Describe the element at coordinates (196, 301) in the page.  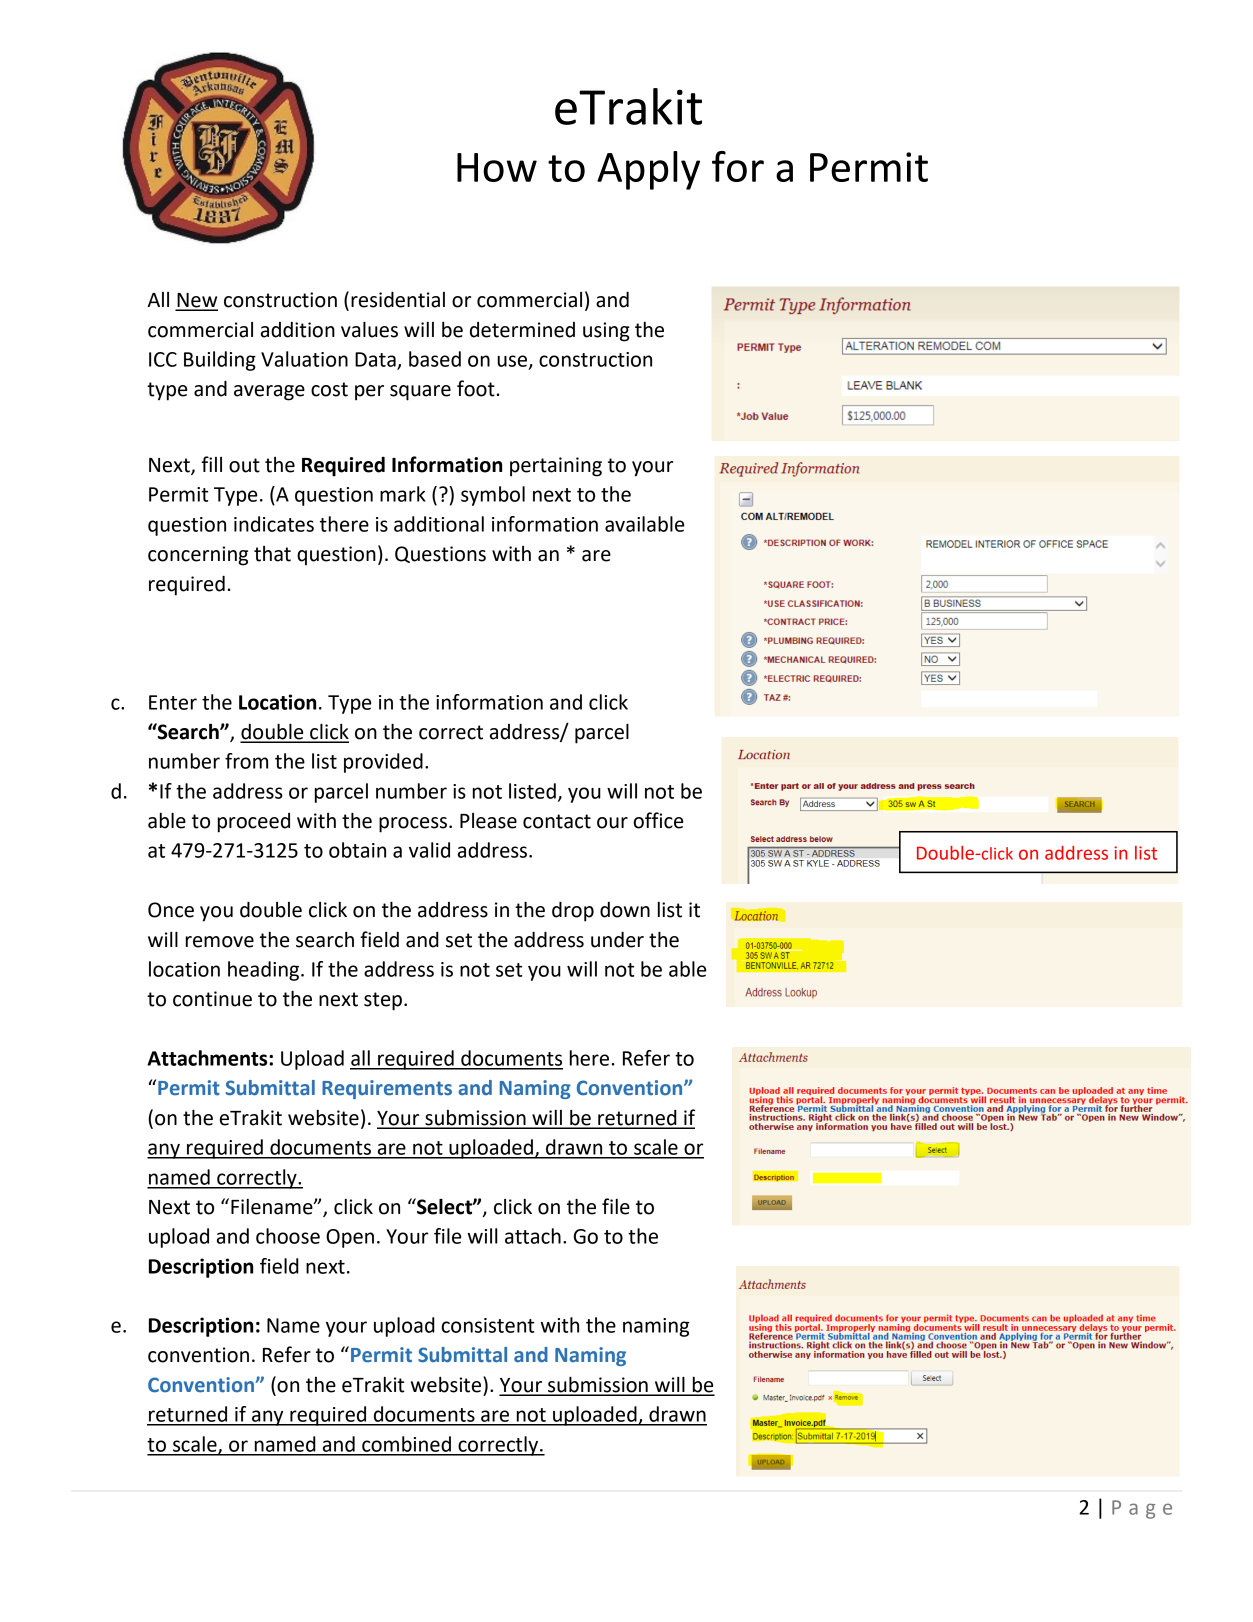
I see `New` at that location.
